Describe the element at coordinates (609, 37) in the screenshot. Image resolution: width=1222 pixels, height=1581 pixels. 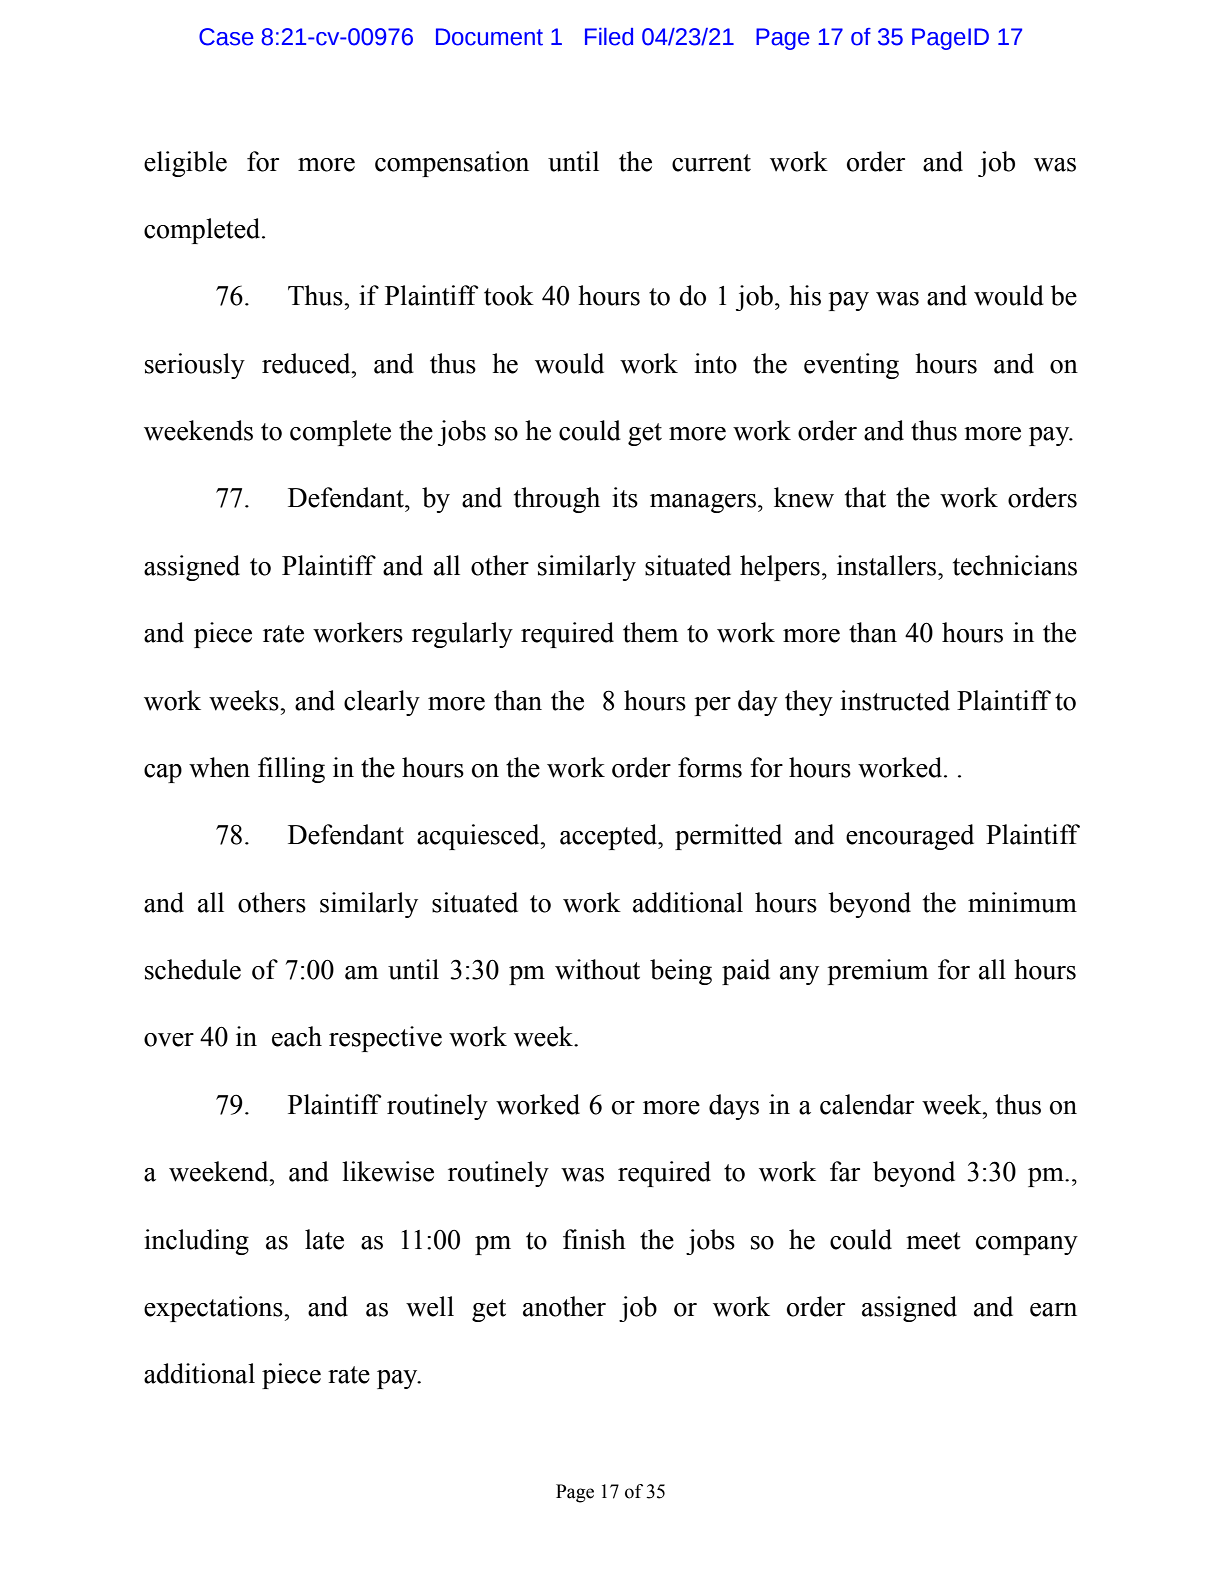
I see `Filed` at that location.
